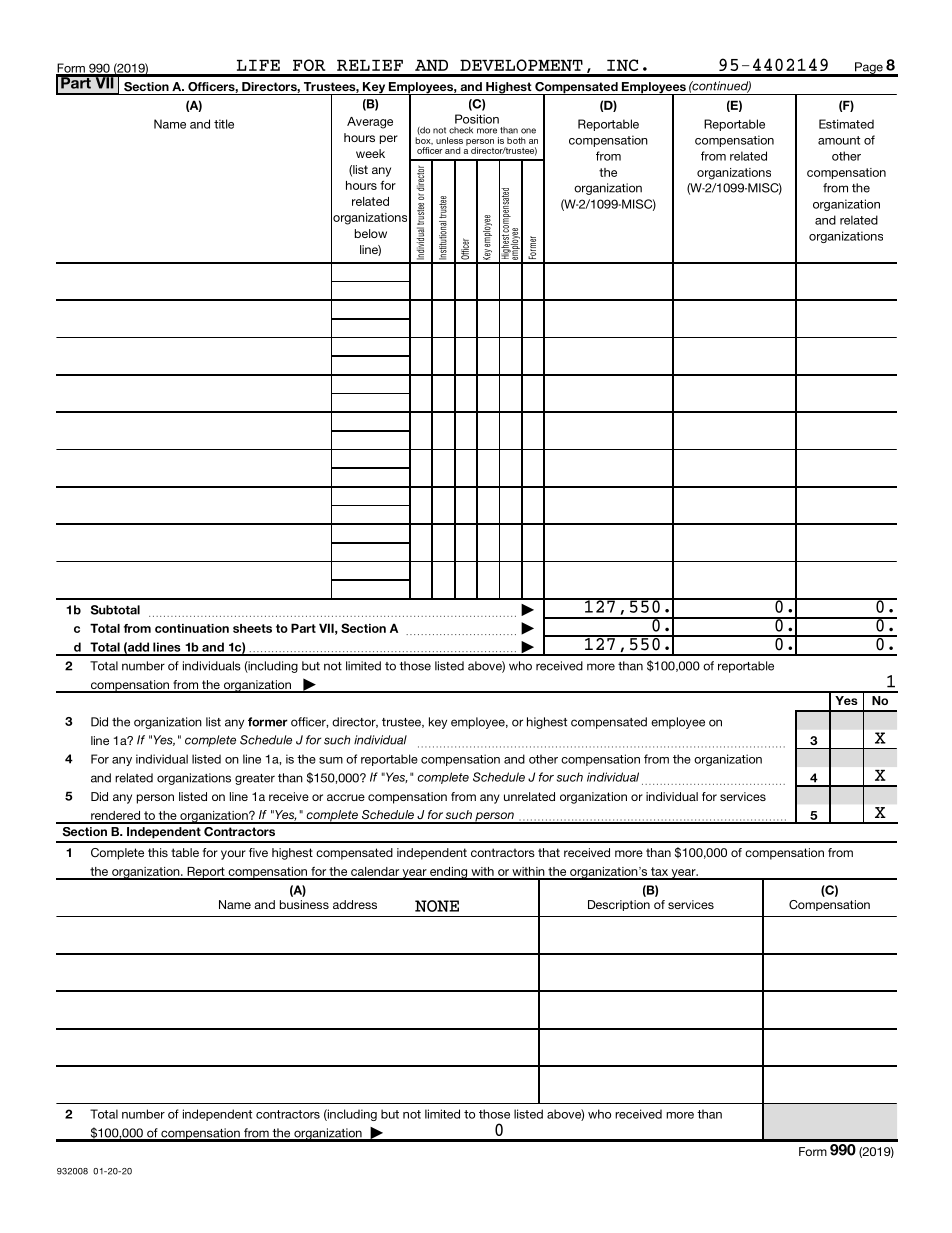 The width and height of the image is (952, 1233). I want to click on amount, so click(839, 140).
